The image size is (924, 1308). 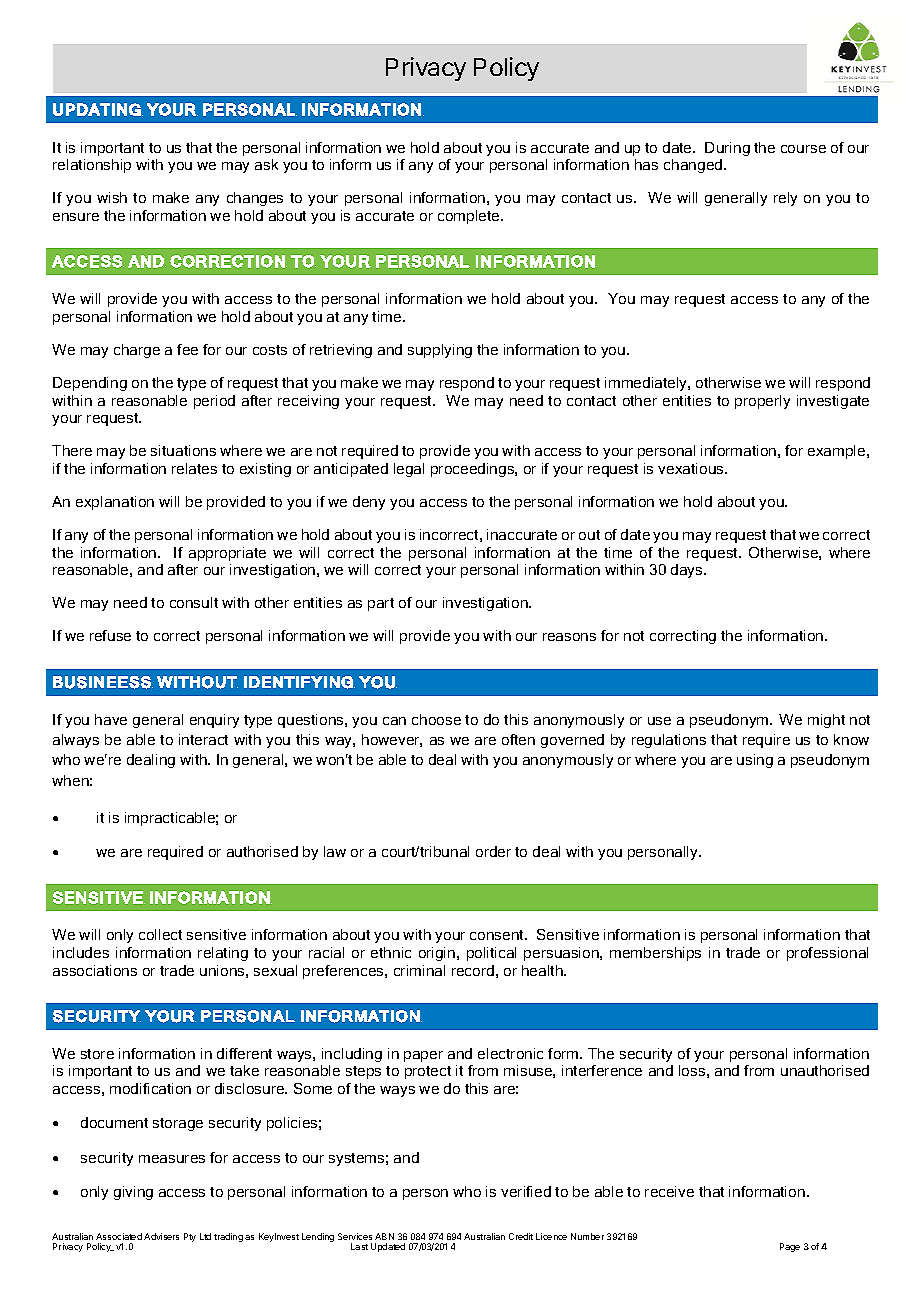 I want to click on supplying, so click(x=440, y=351).
